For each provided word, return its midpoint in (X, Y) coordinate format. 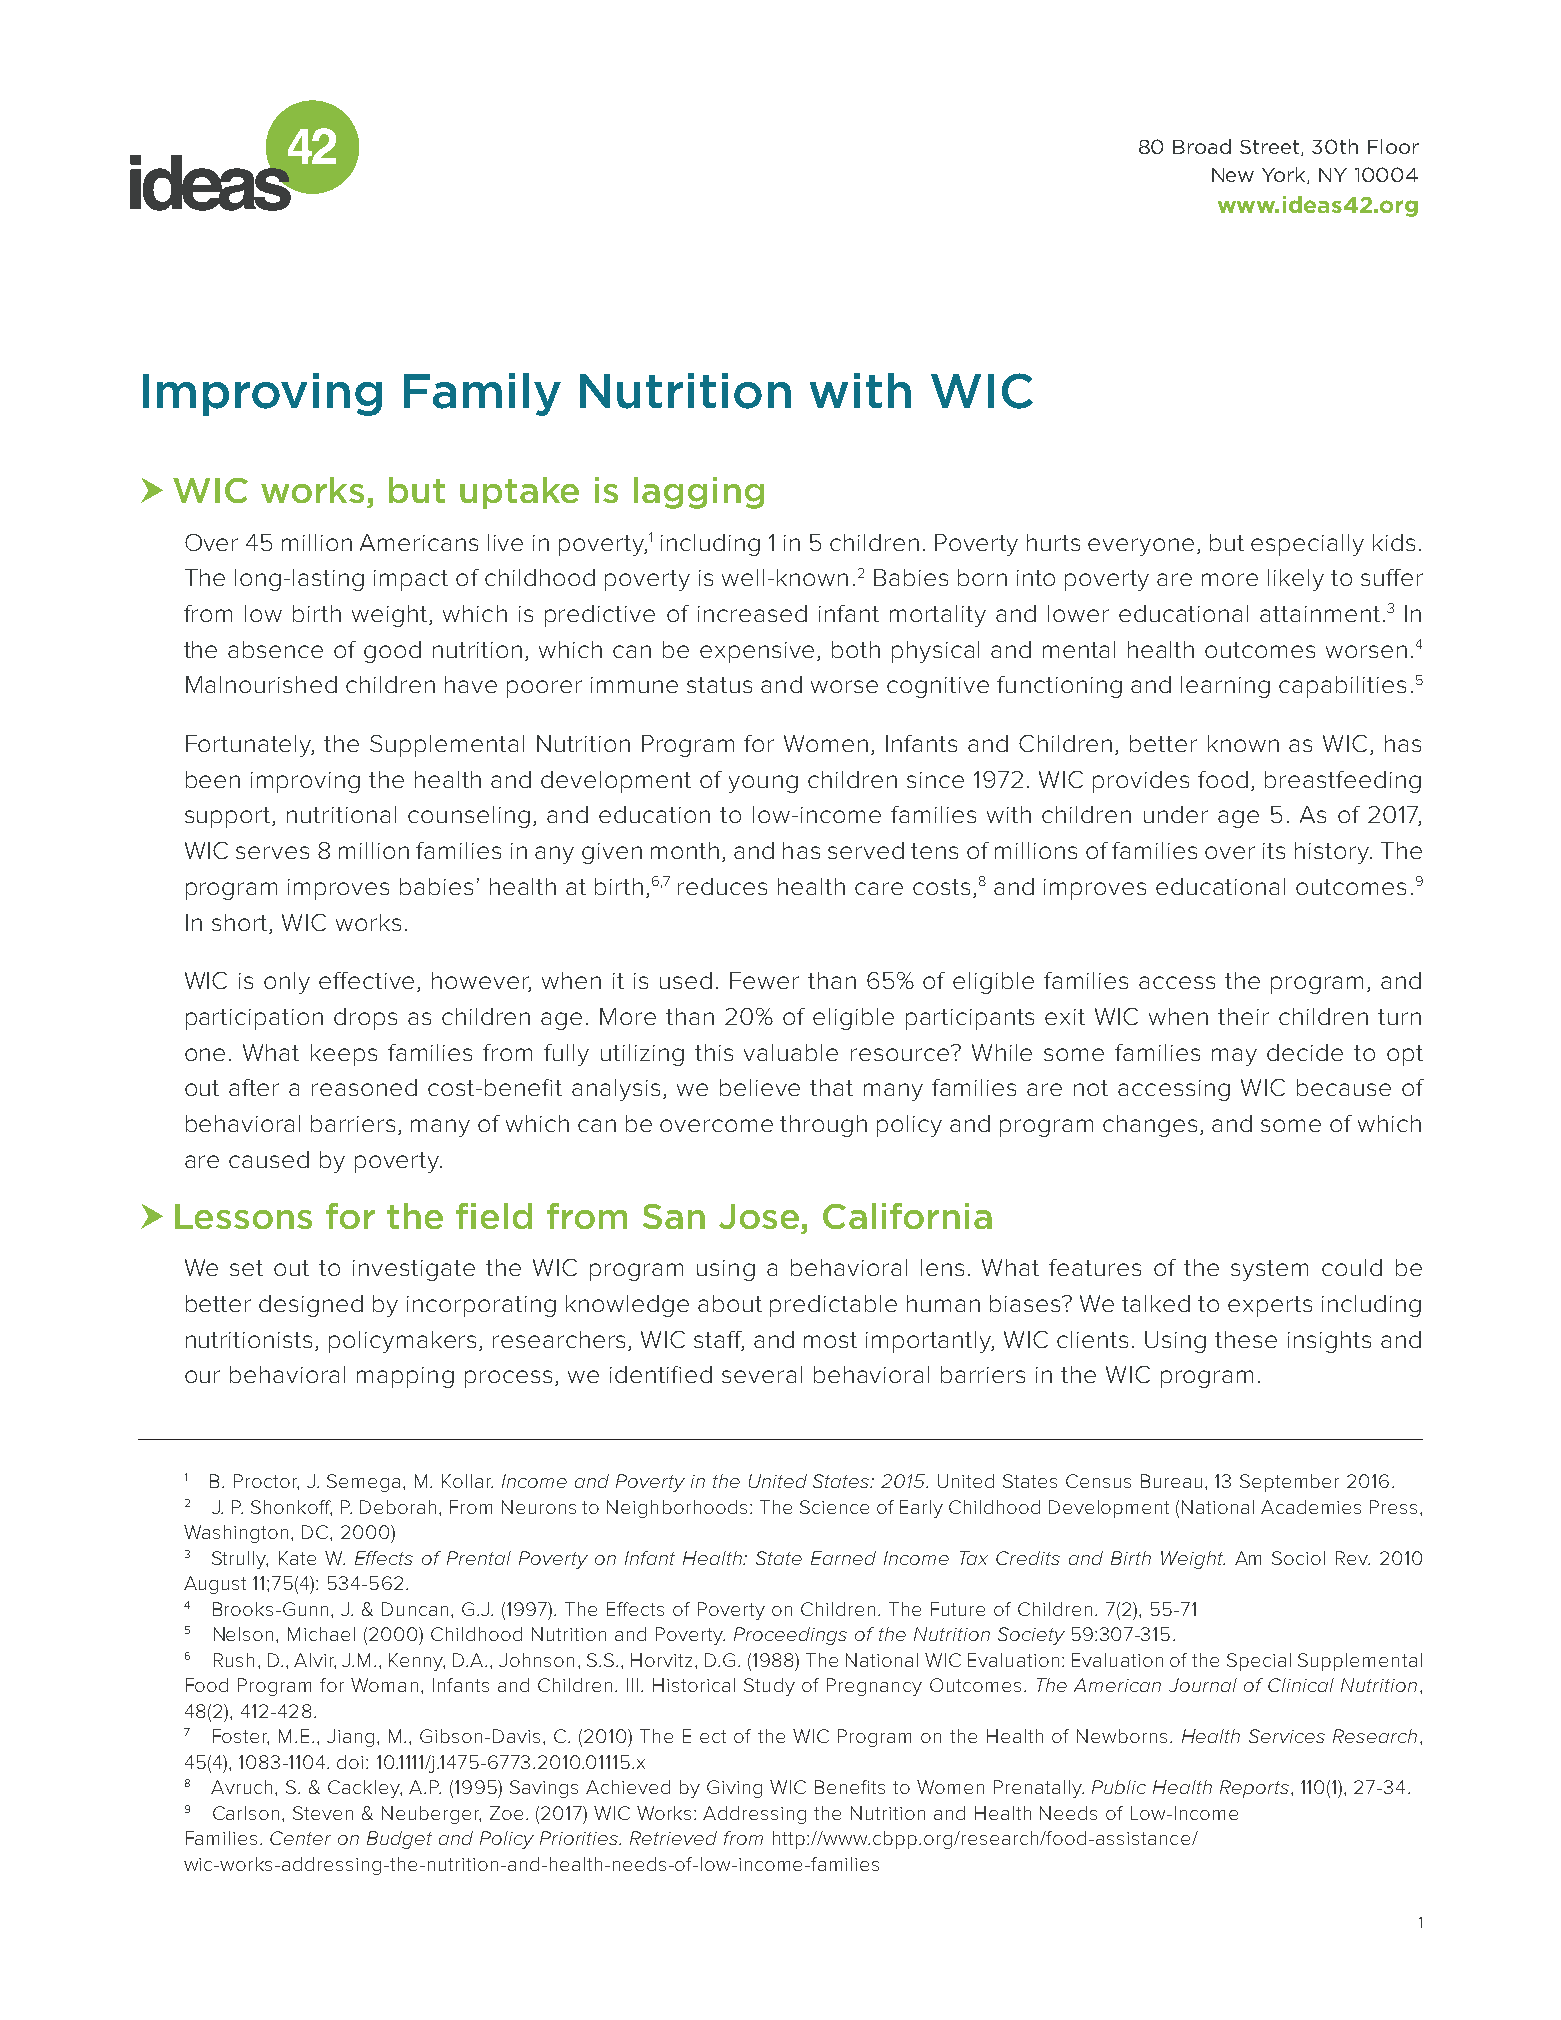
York (1285, 175)
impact (411, 580)
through (823, 1126)
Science (834, 1507)
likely (1296, 580)
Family (482, 394)
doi (352, 1762)
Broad (1202, 146)
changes (1150, 1126)
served (866, 850)
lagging (699, 493)
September (1289, 1483)
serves (272, 852)
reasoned (364, 1087)
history (1333, 853)
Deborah (400, 1507)
